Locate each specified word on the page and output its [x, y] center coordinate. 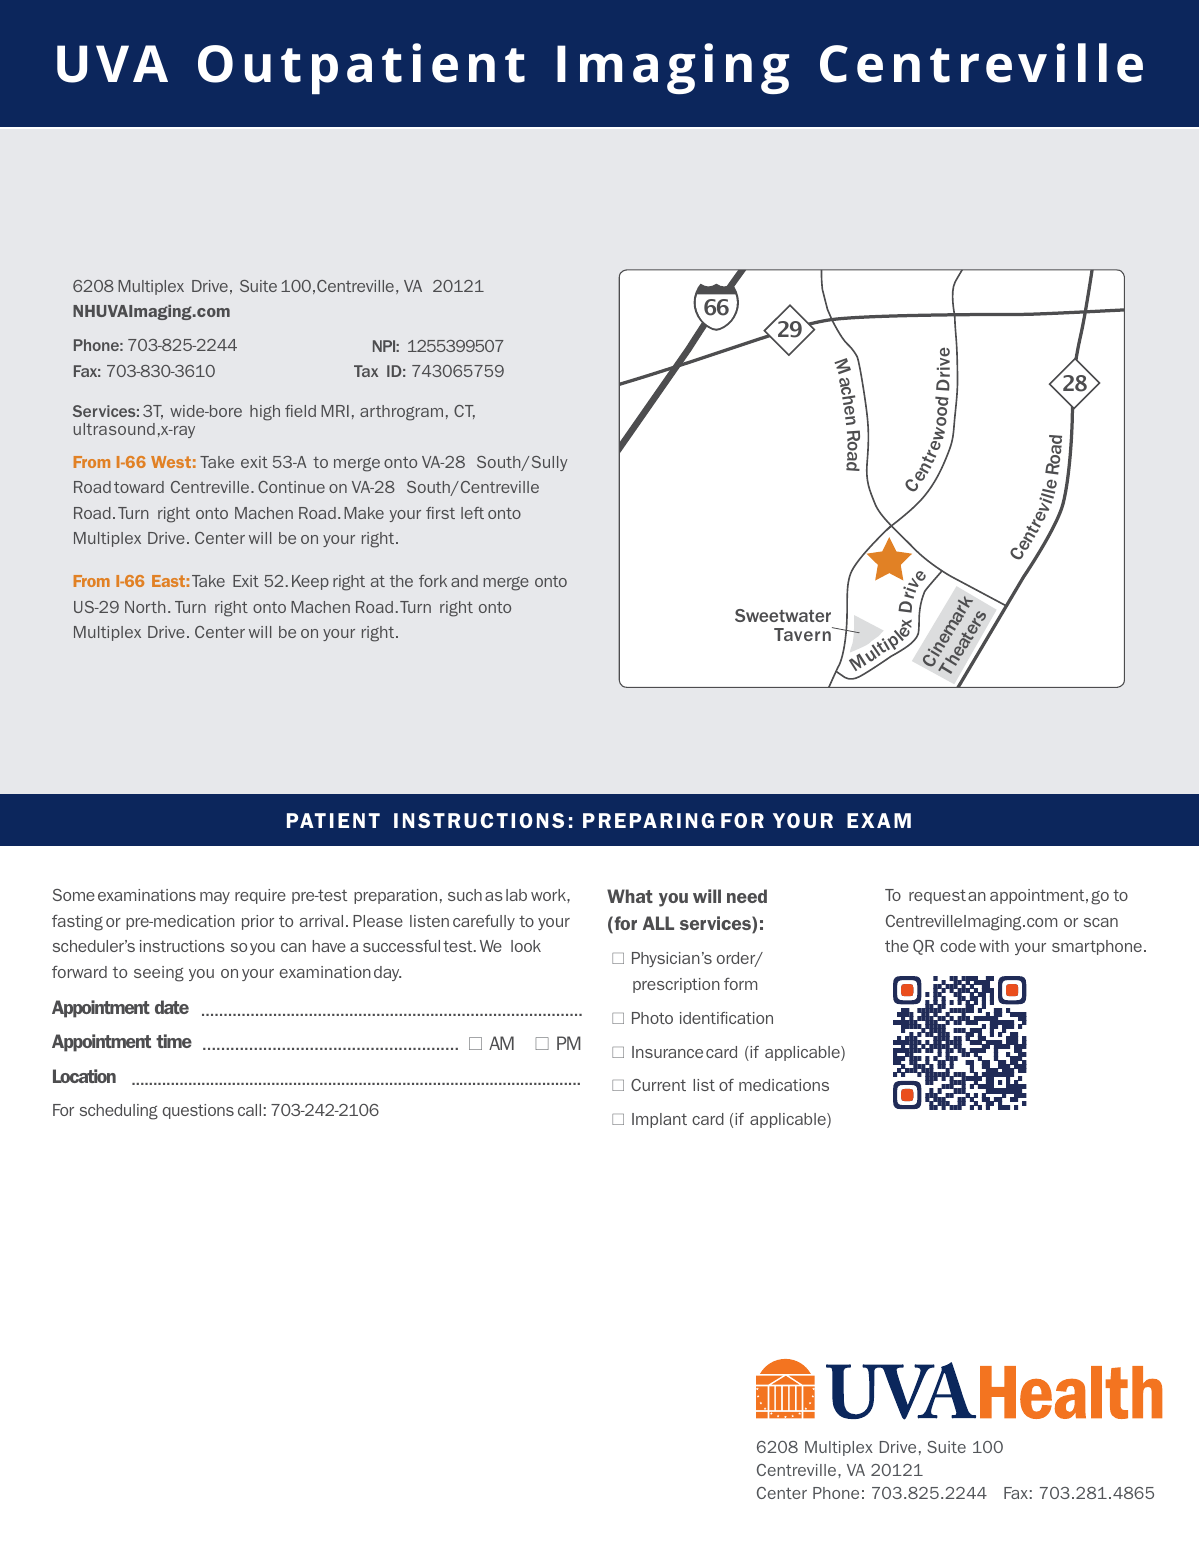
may [215, 898]
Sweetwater [783, 615]
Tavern [803, 634]
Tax [366, 371]
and [464, 581]
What [630, 896]
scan [1101, 922]
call [249, 1110]
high [265, 413]
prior [258, 922]
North [145, 607]
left [472, 513]
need [747, 896]
